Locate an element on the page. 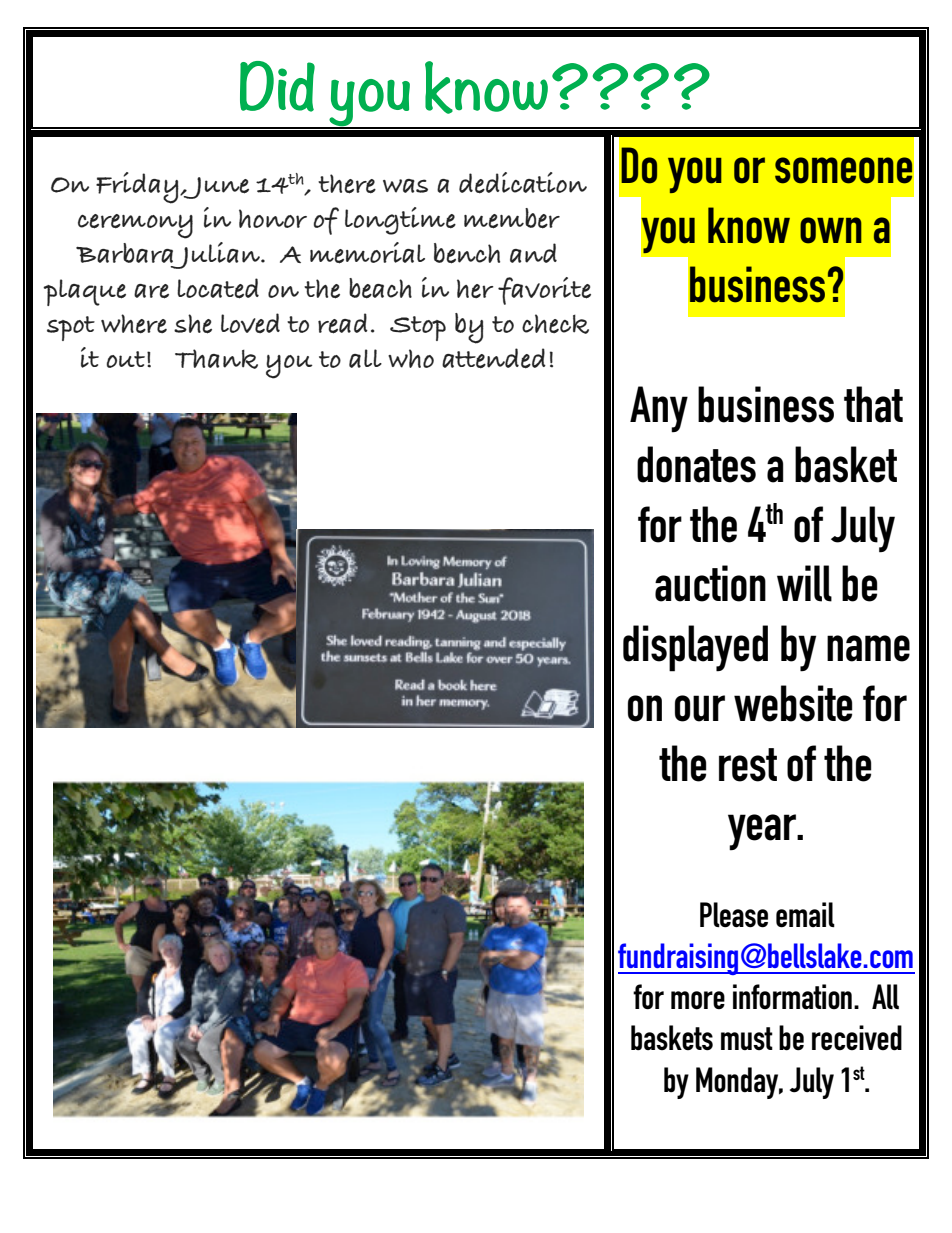 The width and height of the page is (952, 1233). more is located at coordinates (698, 1000).
